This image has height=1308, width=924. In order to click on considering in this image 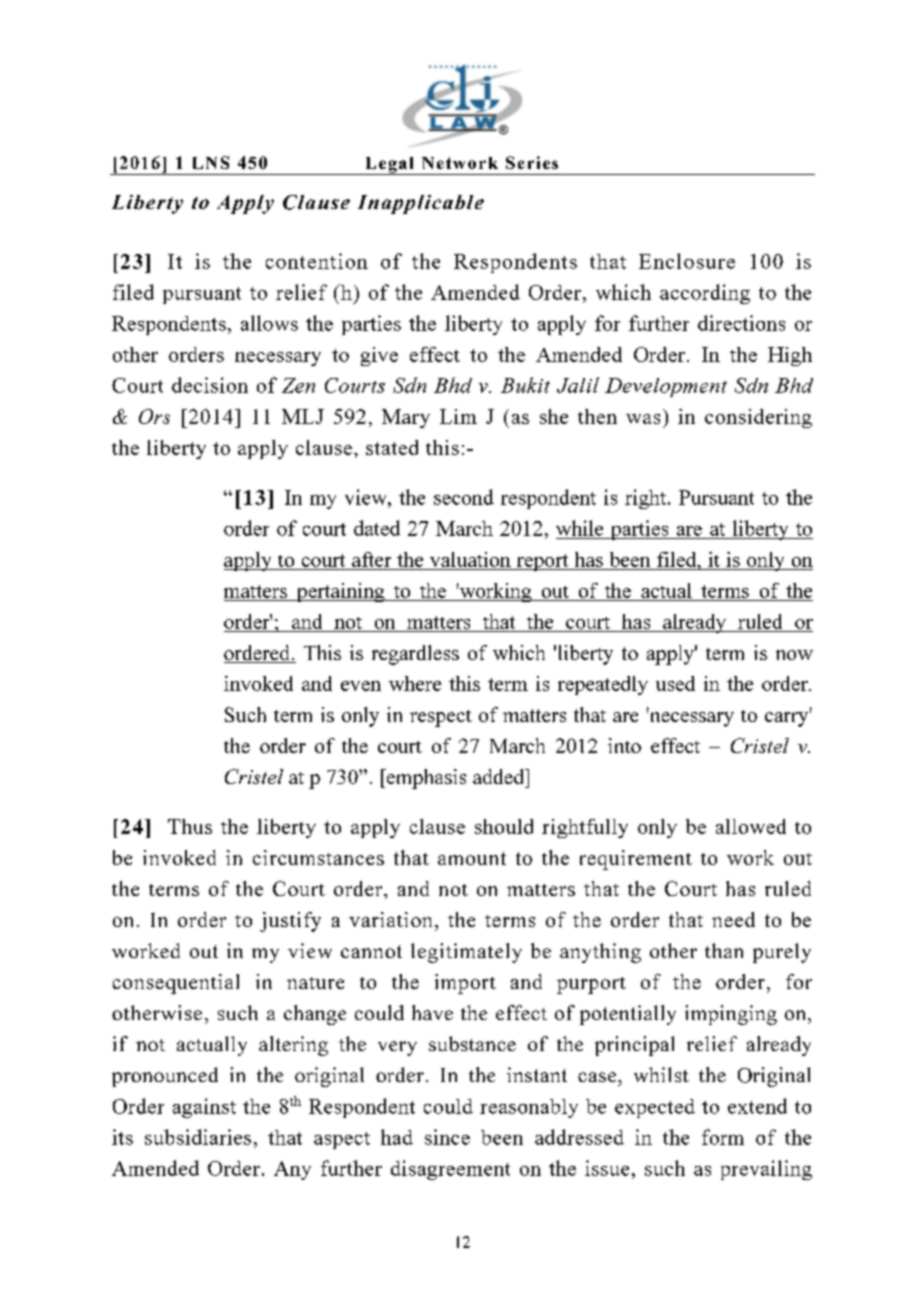, I will do `click(758, 418)`.
